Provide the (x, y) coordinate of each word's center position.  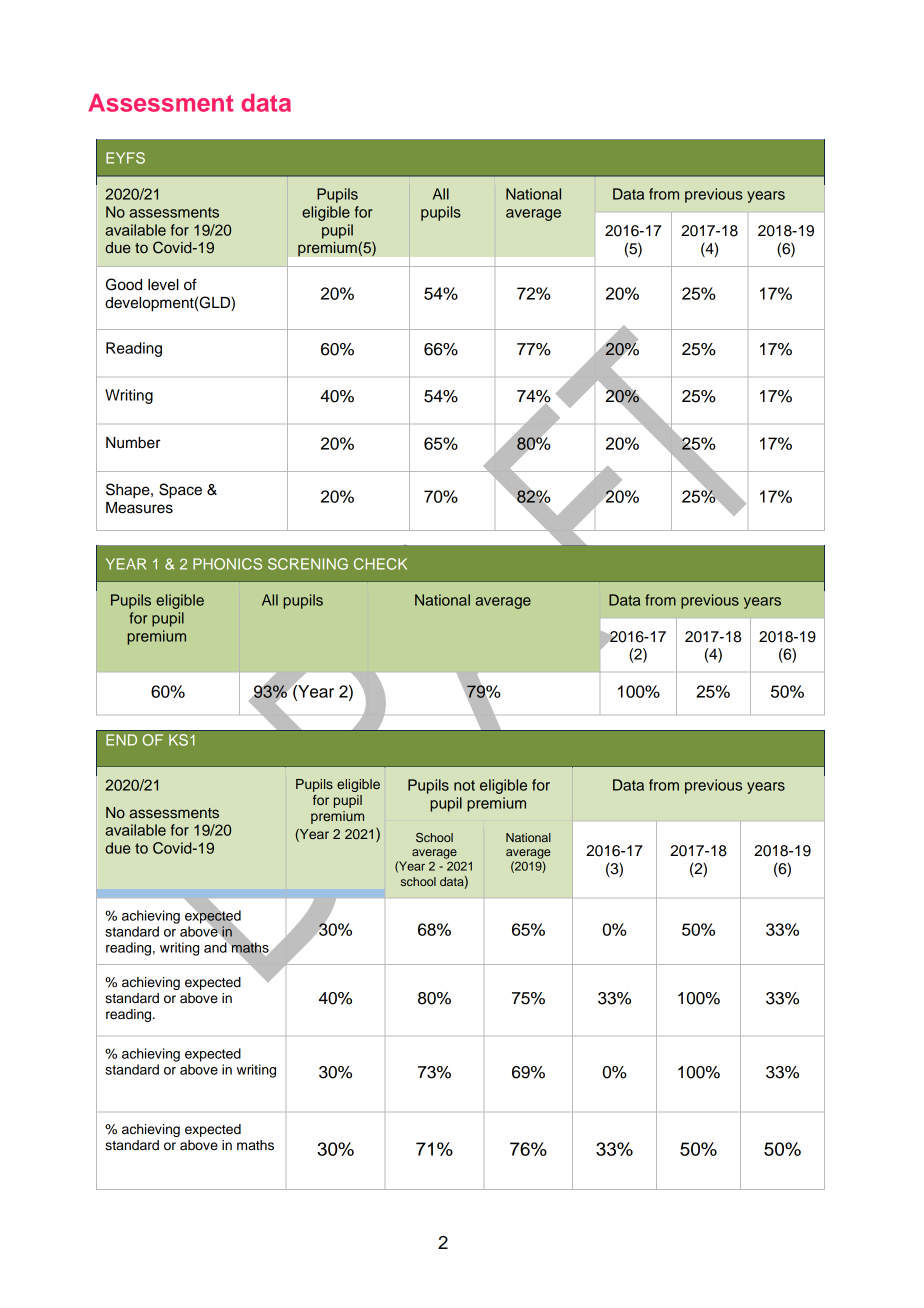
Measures (139, 508)
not (464, 785)
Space (180, 491)
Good (124, 284)
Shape (129, 491)
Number (133, 443)
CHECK (380, 564)
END (121, 740)
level (163, 285)
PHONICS (227, 564)
